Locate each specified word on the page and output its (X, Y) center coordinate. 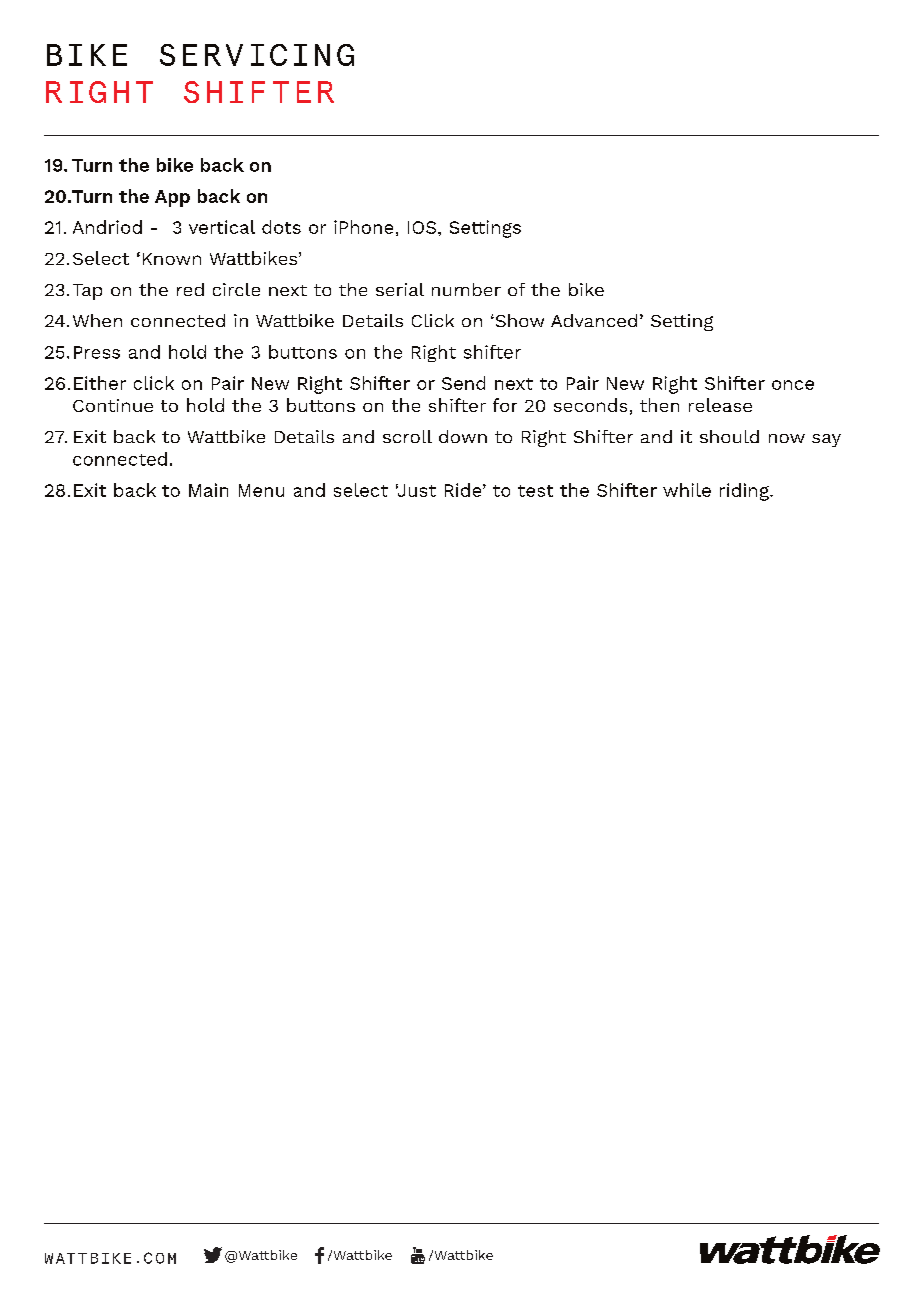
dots (281, 227)
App (172, 198)
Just (416, 490)
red (190, 289)
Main (208, 490)
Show (518, 320)
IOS (422, 227)
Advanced (594, 320)
